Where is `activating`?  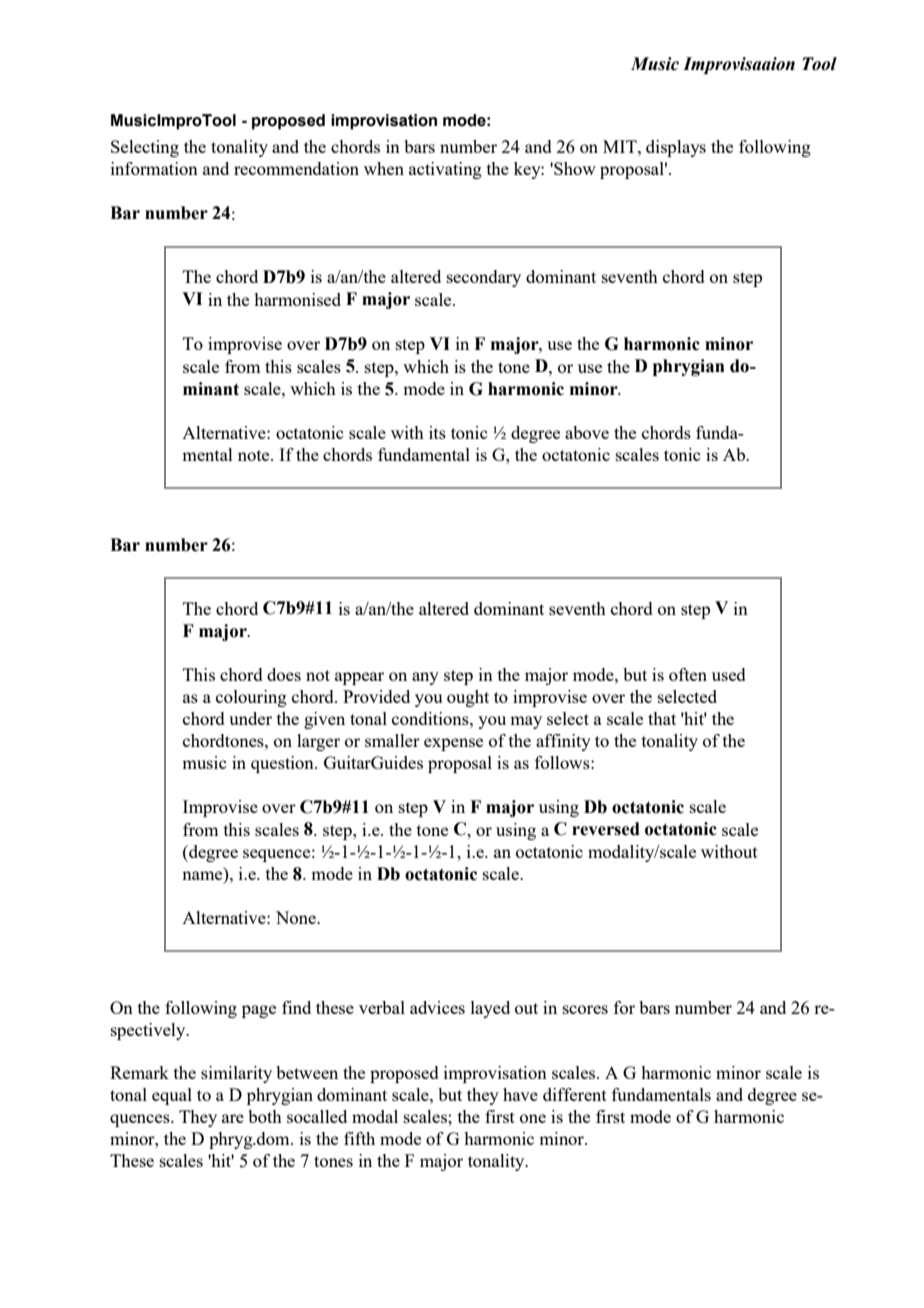 activating is located at coordinates (445, 170).
